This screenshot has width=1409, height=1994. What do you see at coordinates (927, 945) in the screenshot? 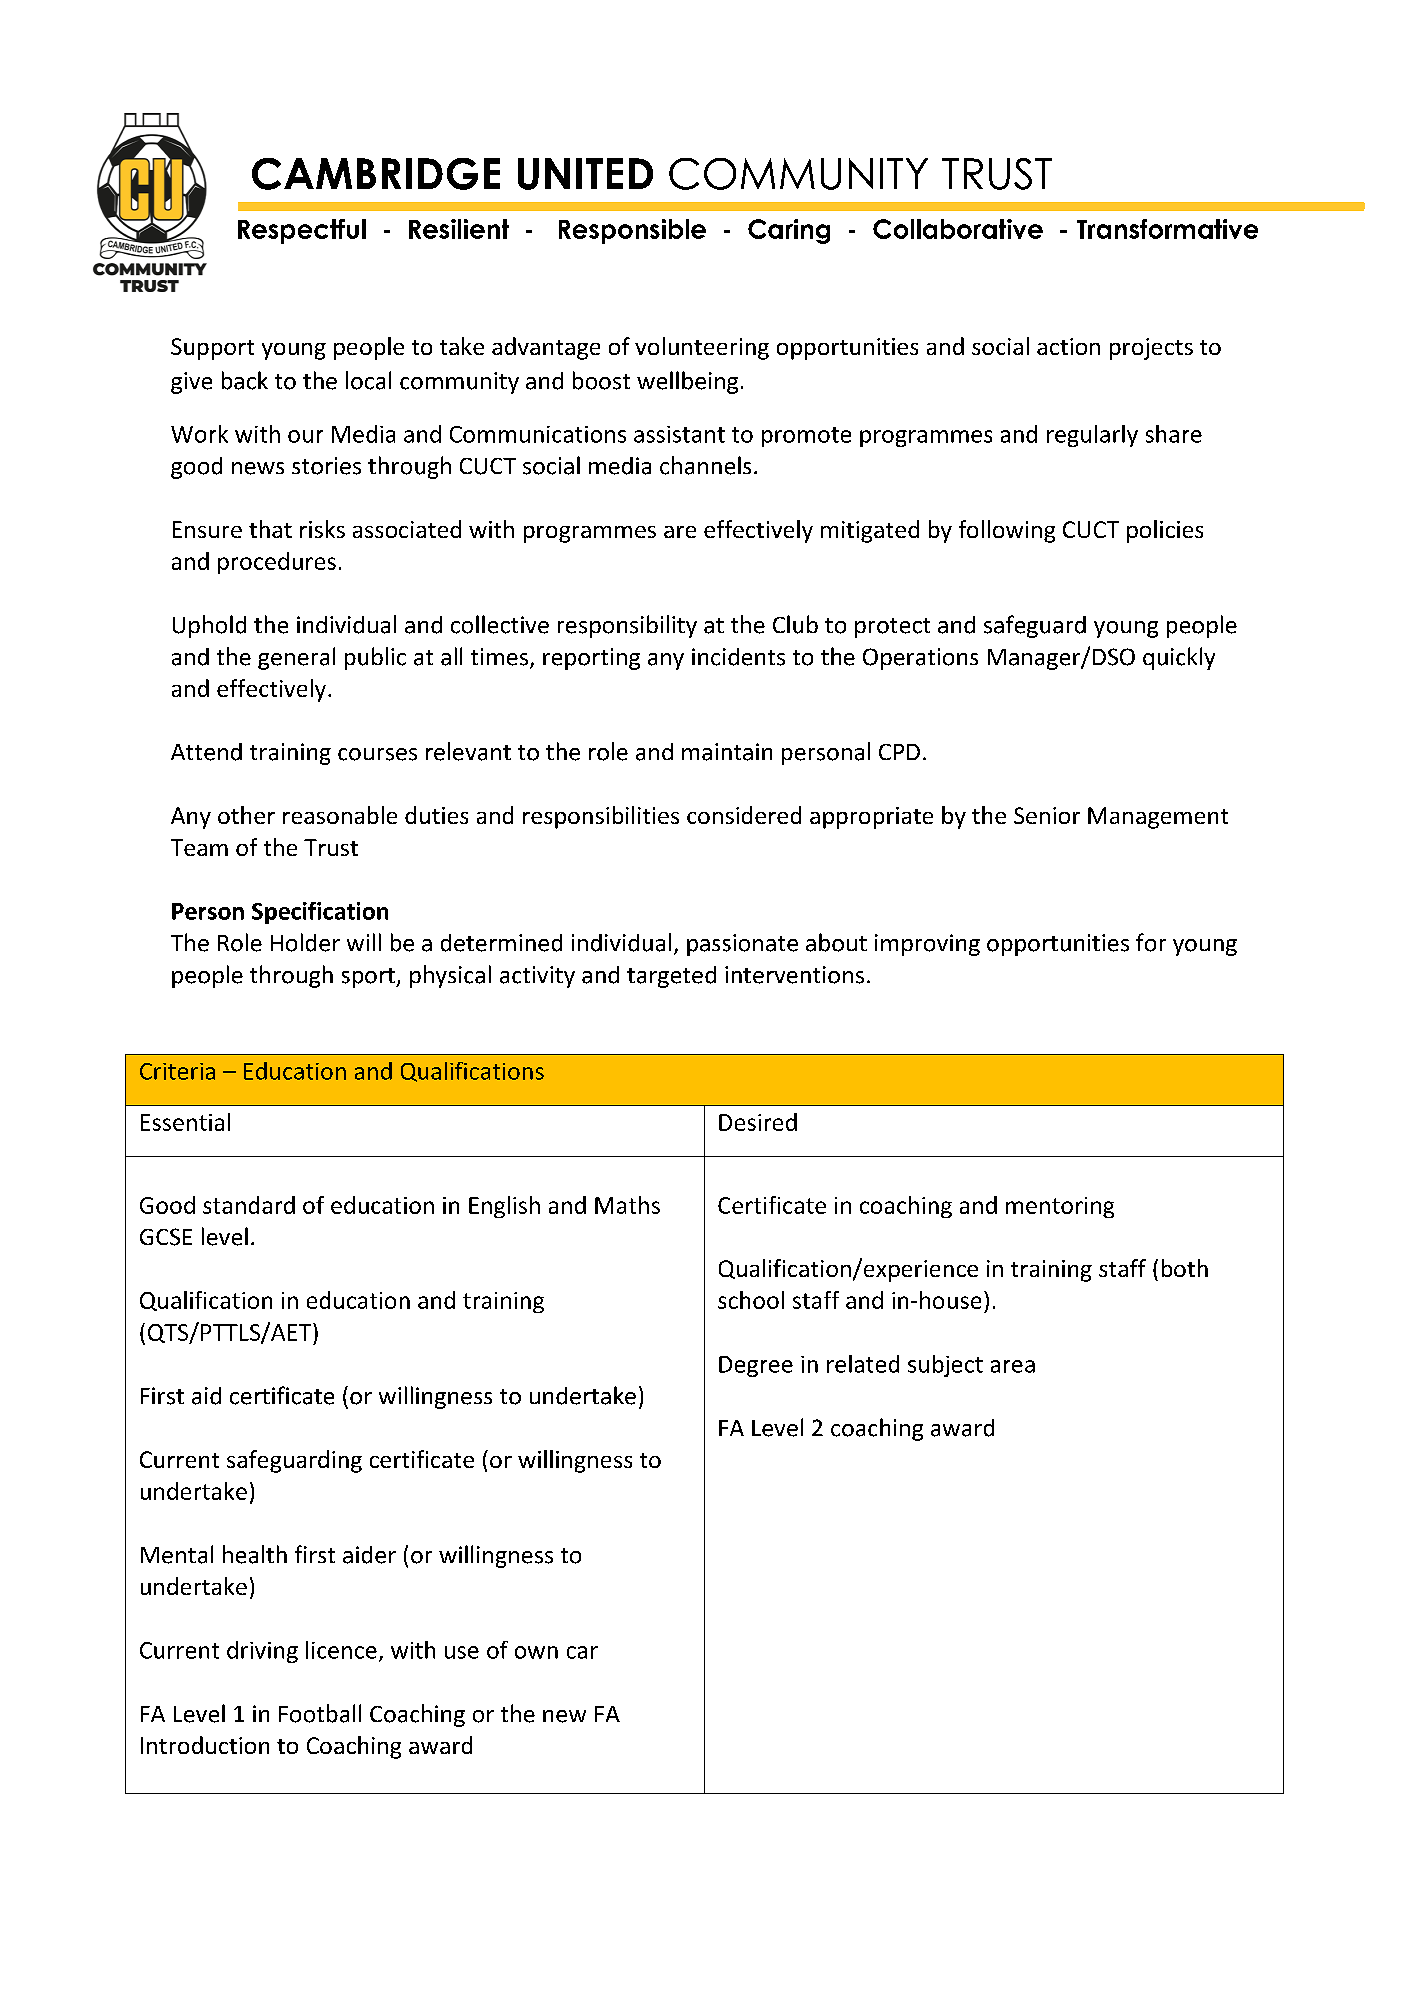
I see `improving` at bounding box center [927, 945].
